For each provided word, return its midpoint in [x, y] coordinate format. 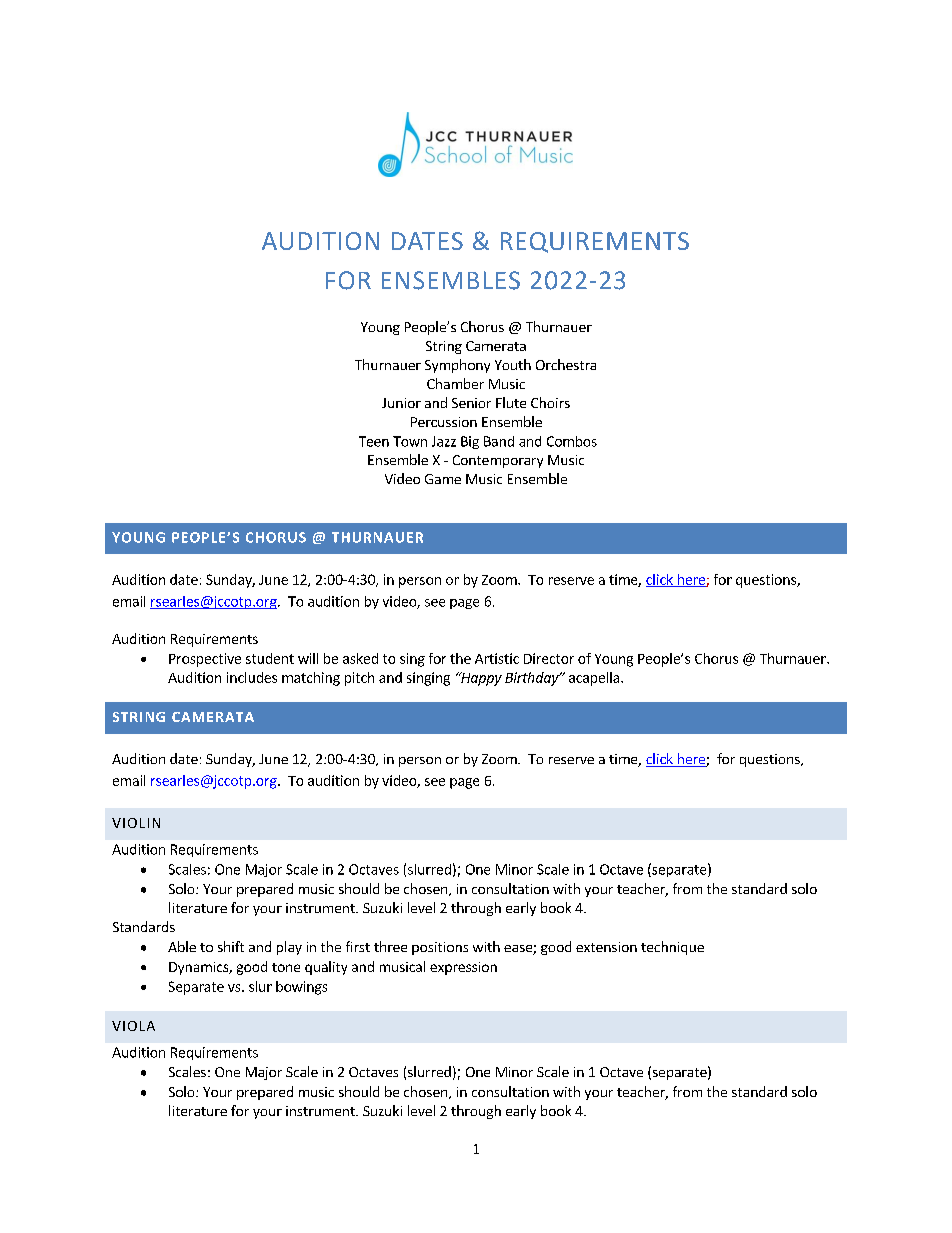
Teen [374, 441]
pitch [359, 679]
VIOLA [133, 1026]
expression [463, 968]
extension [606, 947]
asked [360, 658]
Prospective [205, 660]
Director [549, 658]
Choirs [550, 402]
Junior [401, 403]
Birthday [533, 679]
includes [252, 677]
